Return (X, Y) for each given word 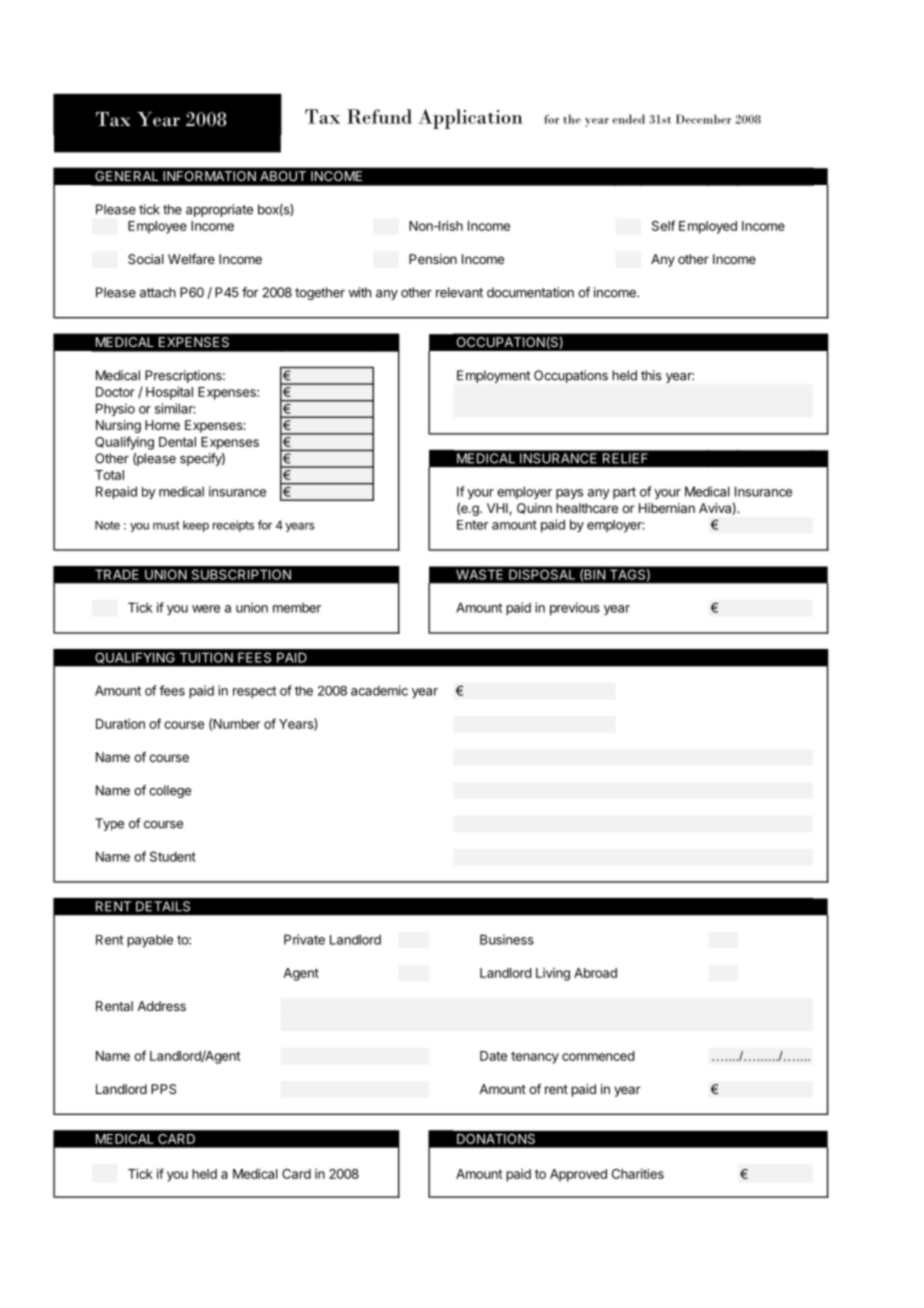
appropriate (219, 210)
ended (629, 119)
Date (493, 1056)
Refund (379, 116)
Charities (638, 1173)
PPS (163, 1089)
